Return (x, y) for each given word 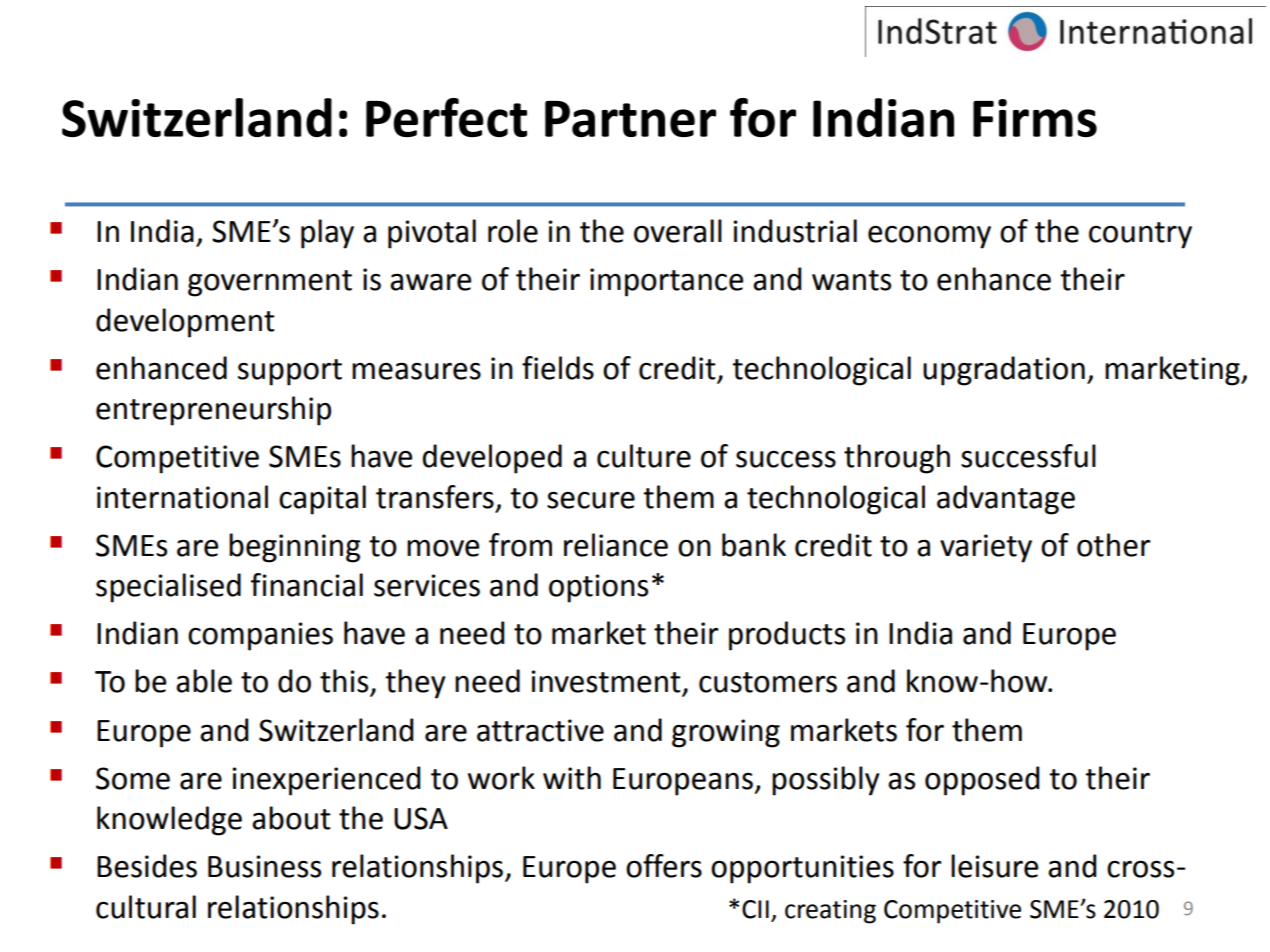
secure (591, 500)
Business (264, 866)
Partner (630, 119)
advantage (1006, 500)
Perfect (446, 117)
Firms (1035, 118)
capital (322, 500)
